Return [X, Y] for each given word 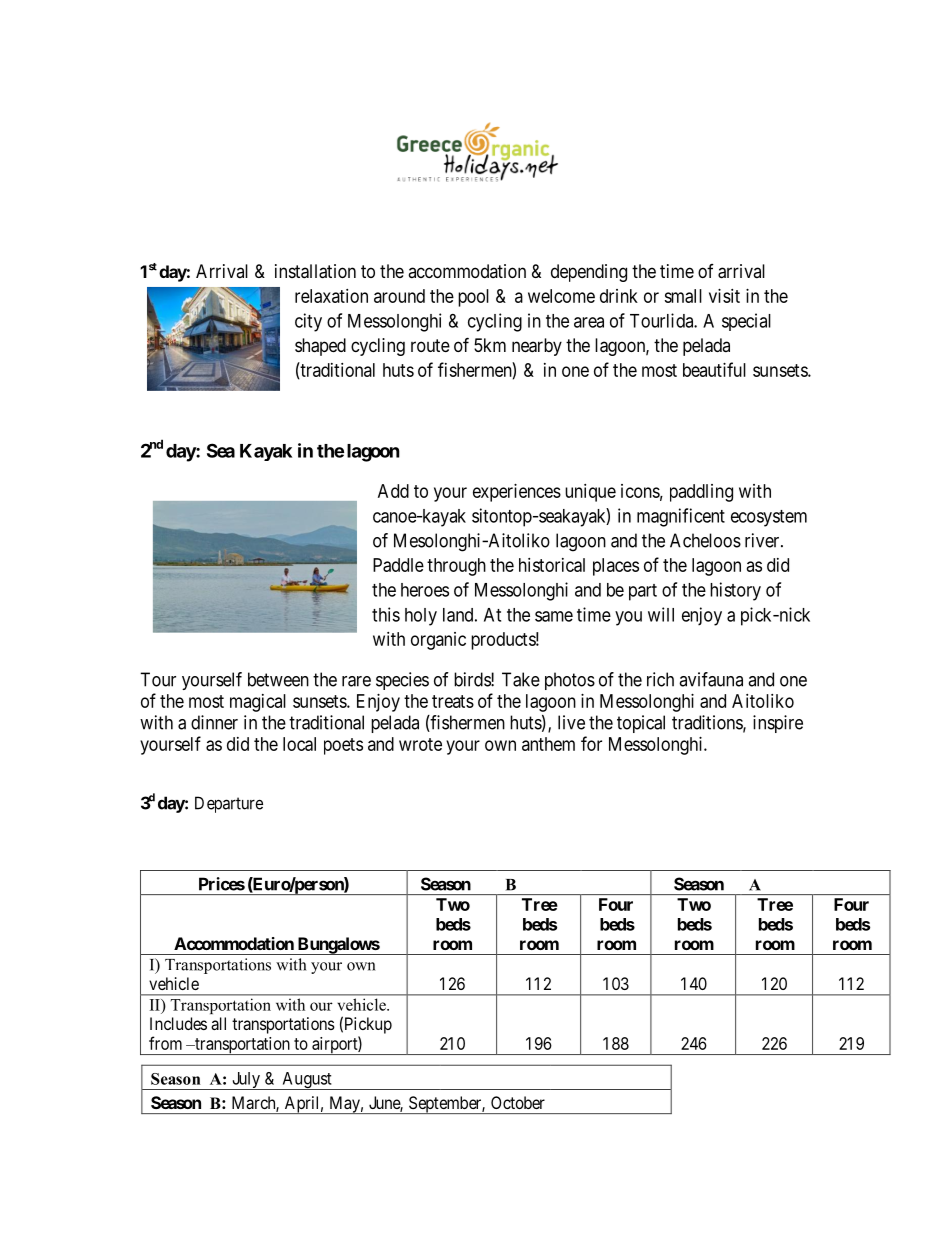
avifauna [711, 679]
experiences [517, 493]
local [299, 744]
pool [473, 298]
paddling [701, 493]
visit [724, 296]
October [518, 1102]
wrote [420, 744]
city [308, 322]
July [246, 1081]
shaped [320, 347]
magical [258, 703]
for [591, 743]
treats [453, 701]
